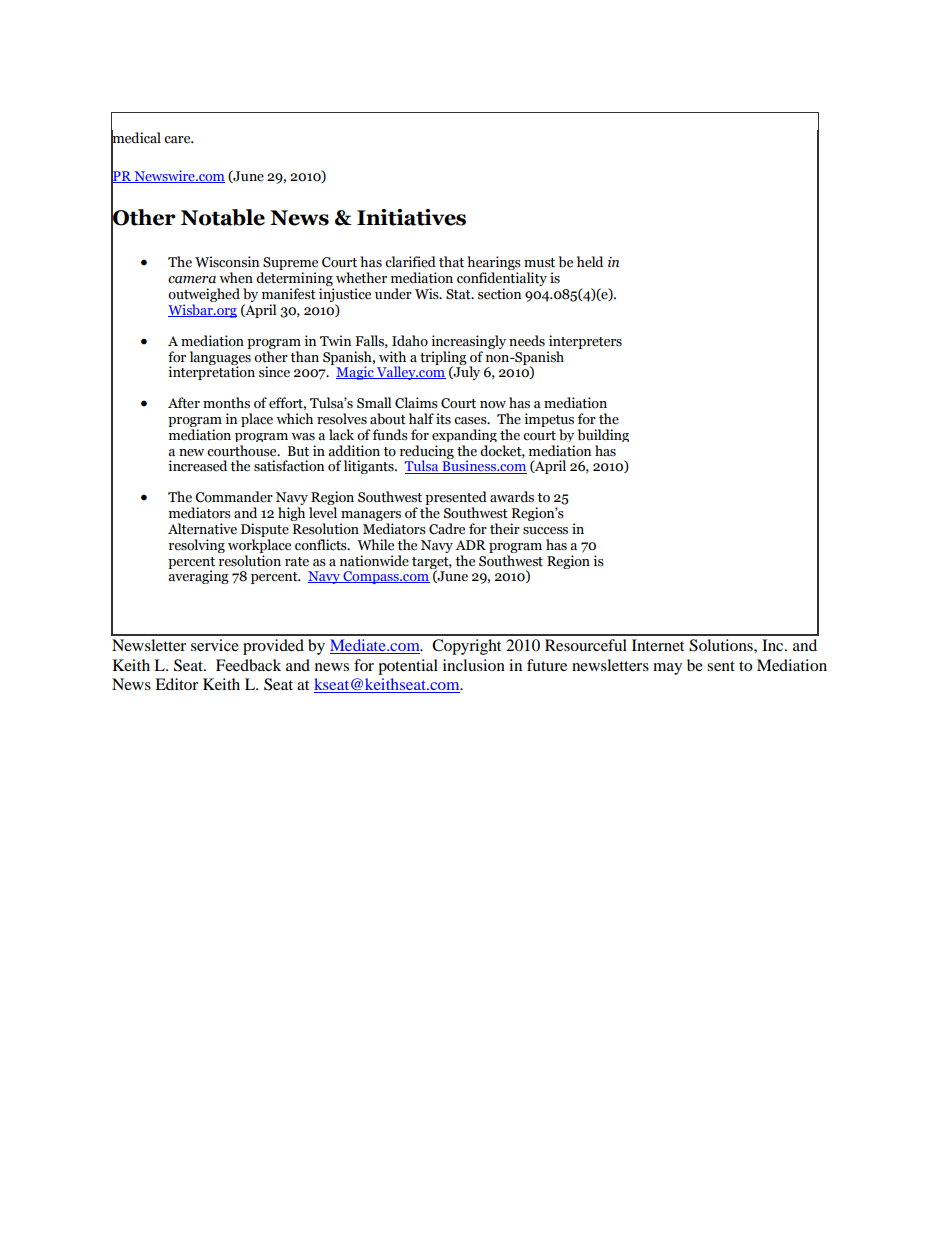 This screenshot has height=1233, width=952. I want to click on increasingly, so click(468, 342).
